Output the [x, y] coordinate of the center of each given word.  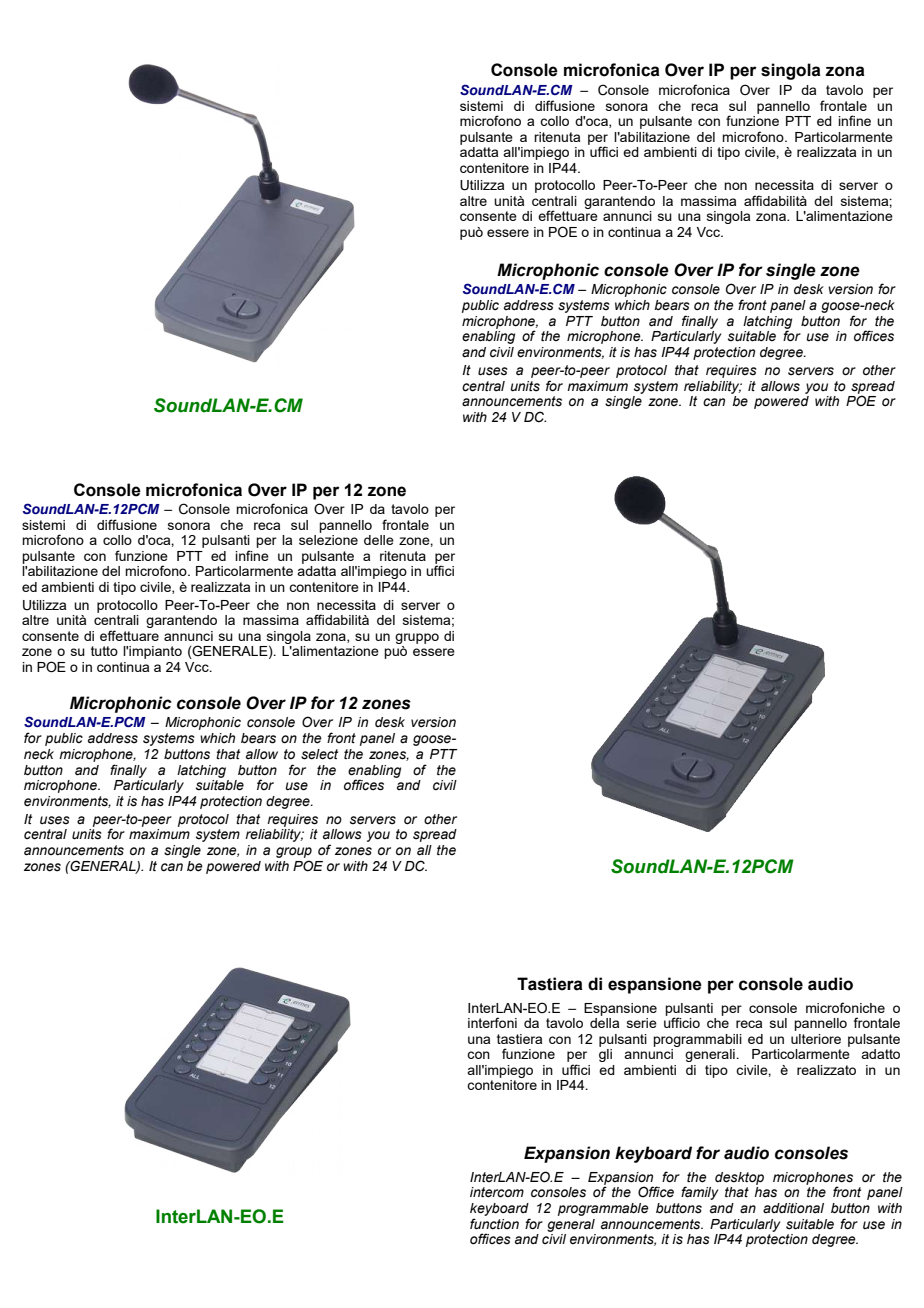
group [294, 854]
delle [379, 540]
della [604, 1023]
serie [642, 1023]
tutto [104, 651]
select [319, 754]
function [494, 1223]
